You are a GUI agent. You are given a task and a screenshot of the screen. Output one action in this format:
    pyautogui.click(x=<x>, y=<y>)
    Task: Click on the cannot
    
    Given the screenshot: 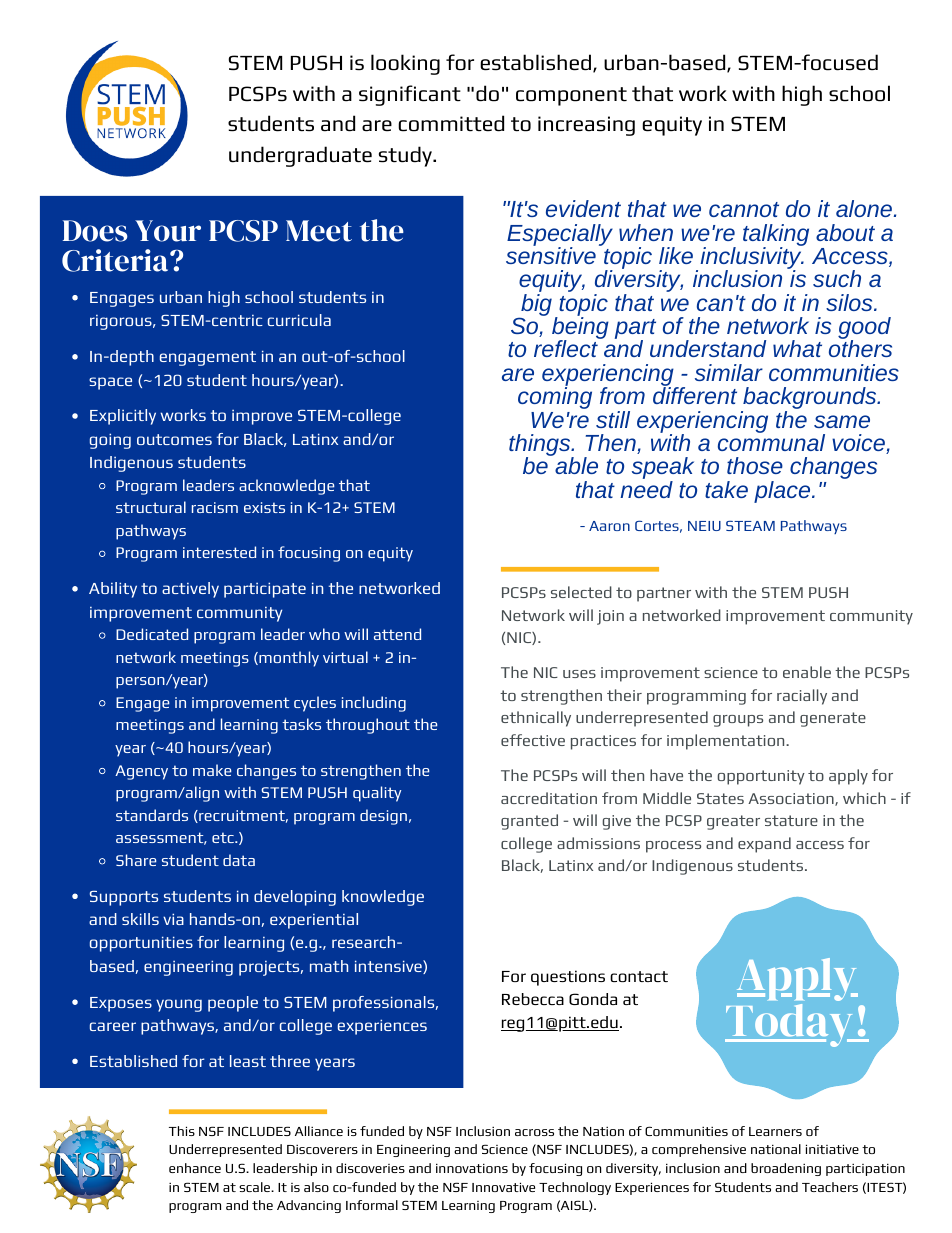 What is the action you would take?
    pyautogui.click(x=744, y=209)
